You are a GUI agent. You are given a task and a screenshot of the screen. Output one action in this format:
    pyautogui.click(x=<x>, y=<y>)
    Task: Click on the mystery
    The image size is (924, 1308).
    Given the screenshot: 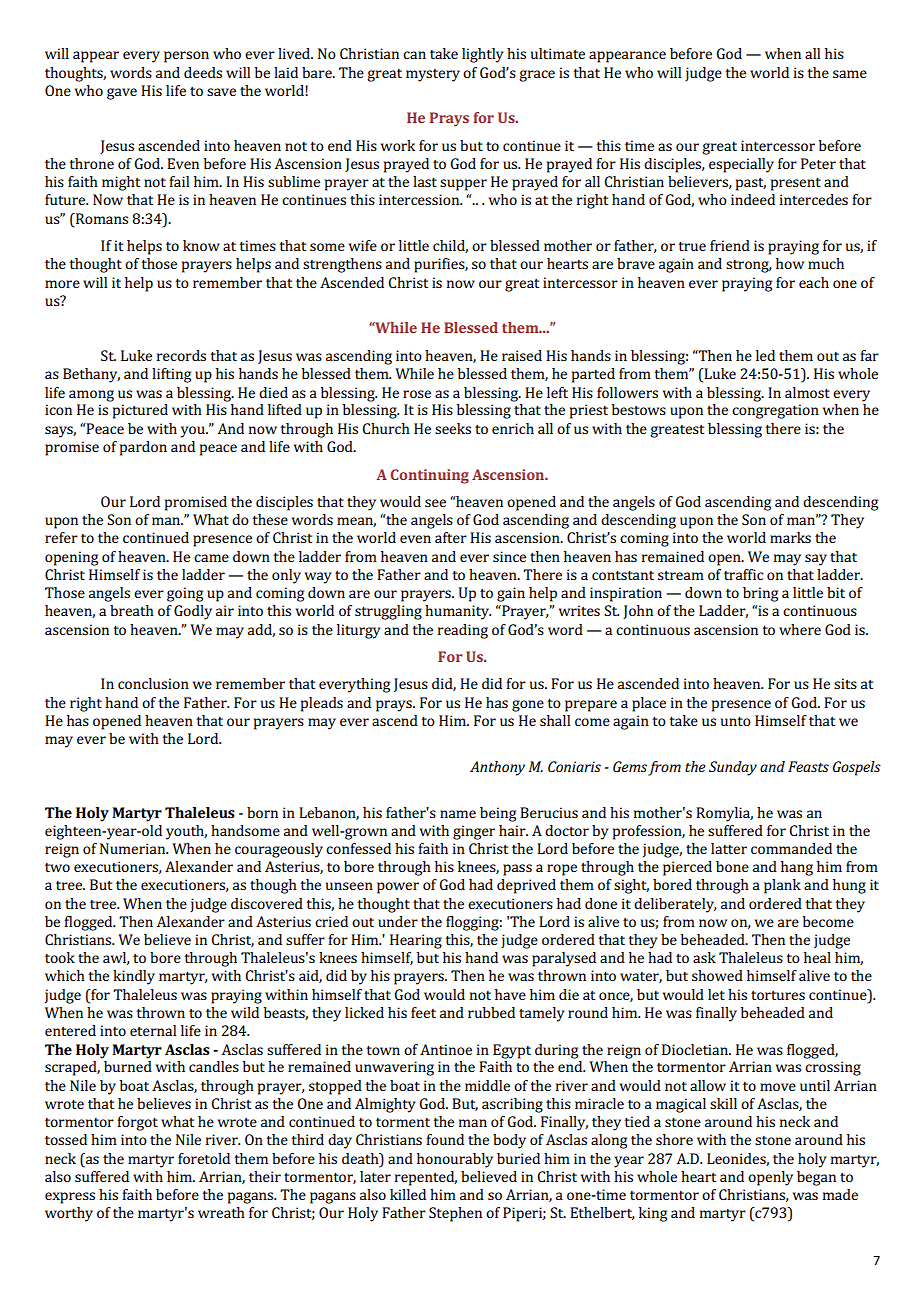 What is the action you would take?
    pyautogui.click(x=433, y=75)
